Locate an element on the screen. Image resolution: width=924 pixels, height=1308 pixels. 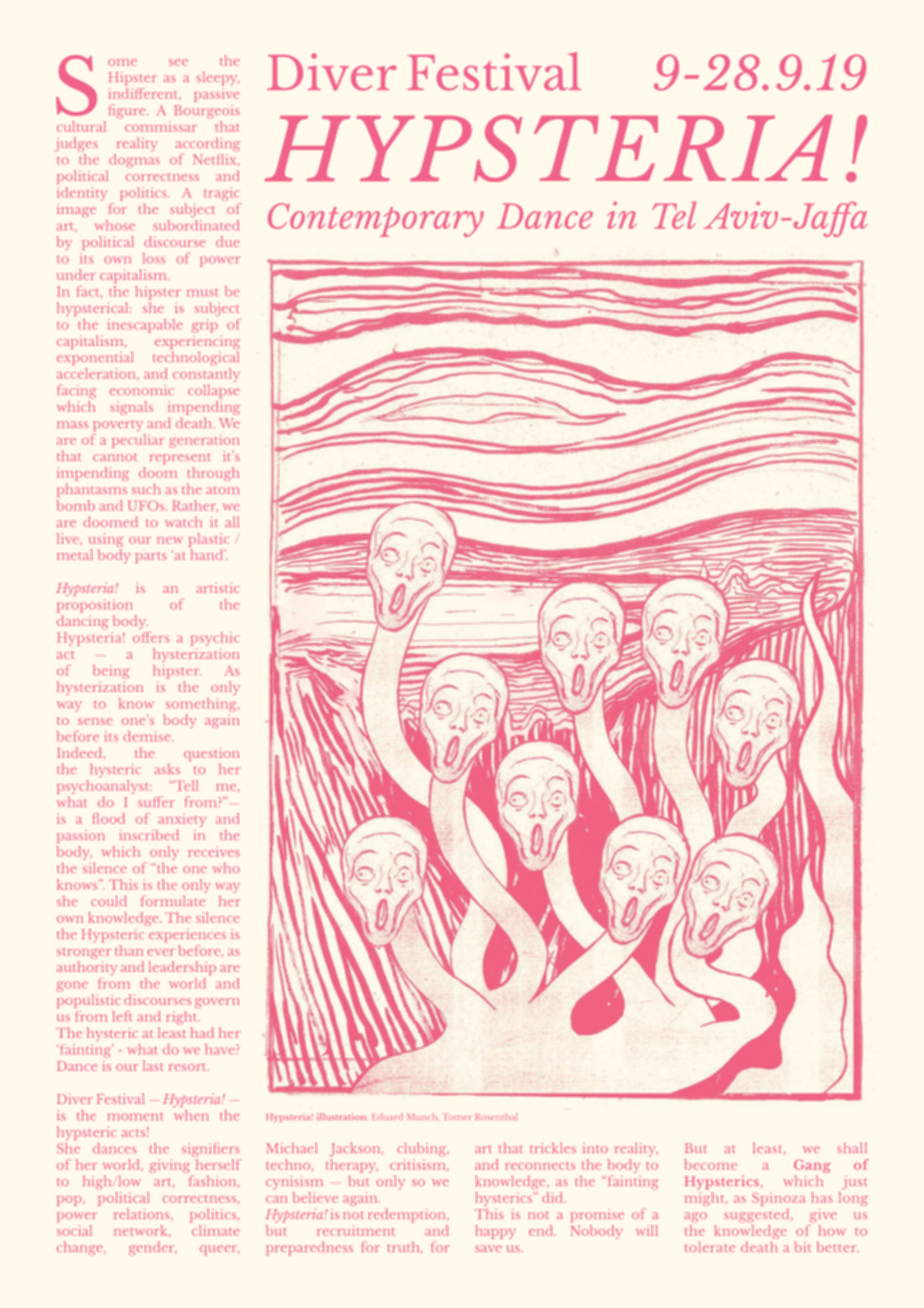
atom is located at coordinates (222, 490).
